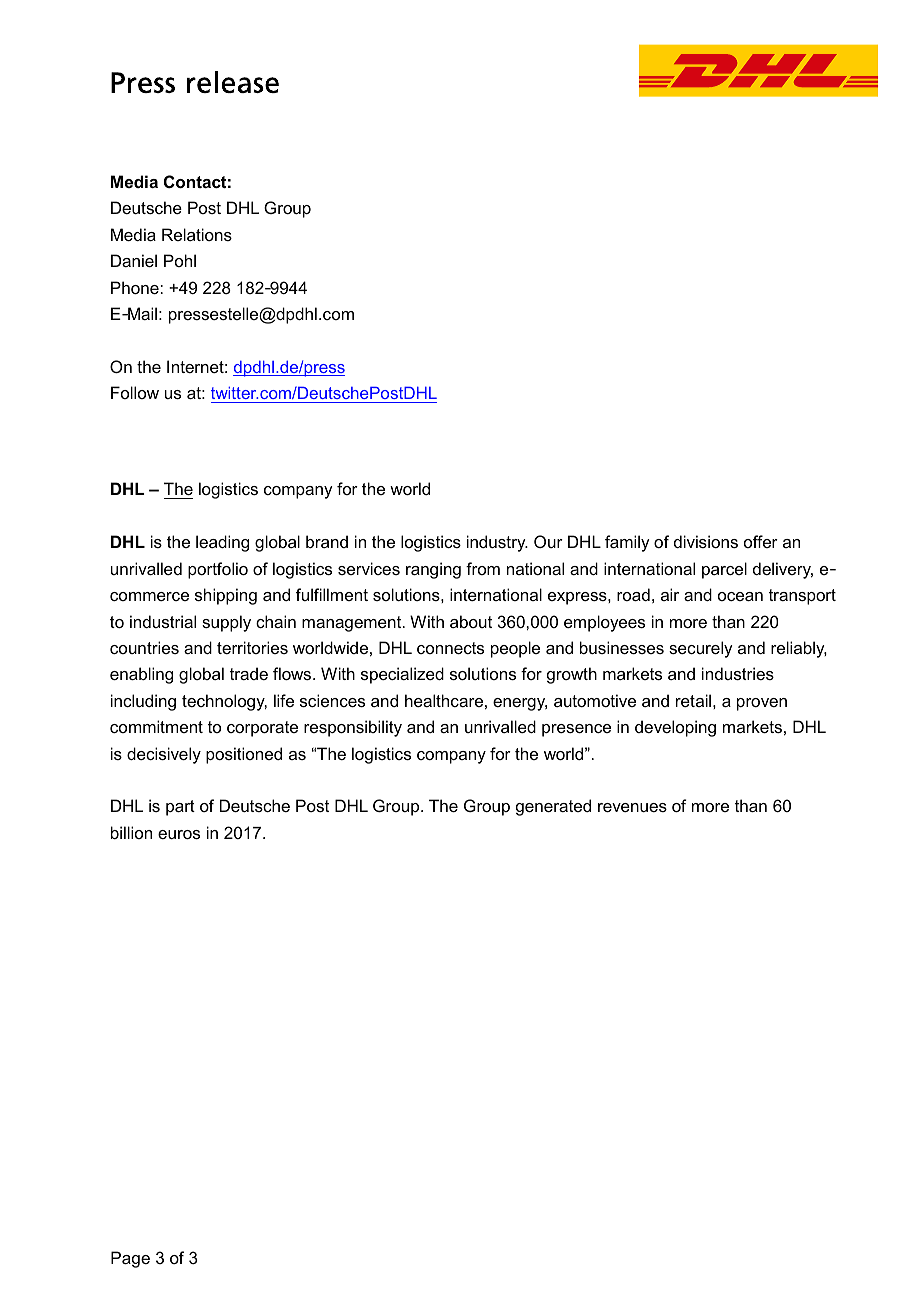  Describe the element at coordinates (180, 260) in the screenshot. I see `Pohl` at that location.
